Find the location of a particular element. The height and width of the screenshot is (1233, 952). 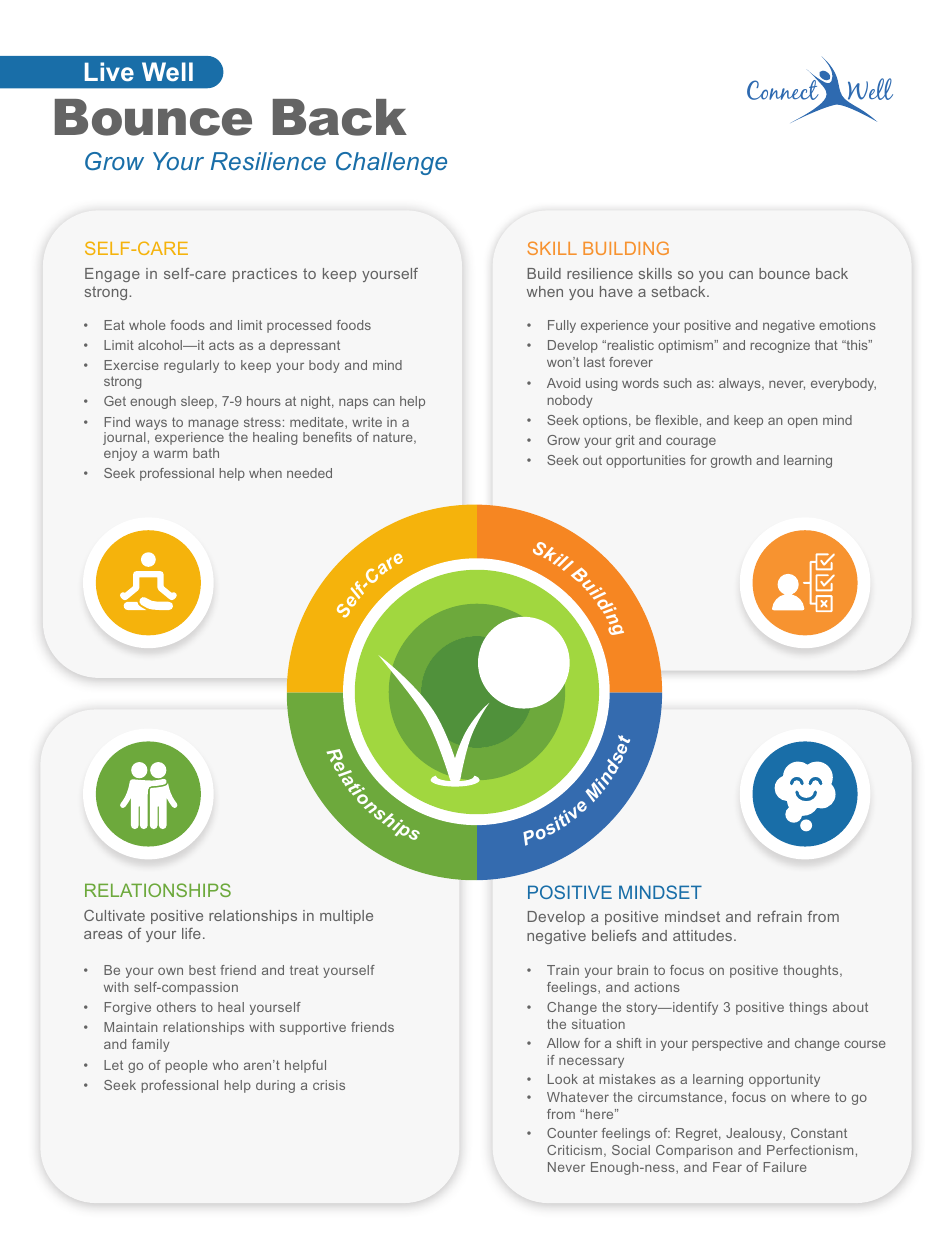

courage is located at coordinates (691, 442).
